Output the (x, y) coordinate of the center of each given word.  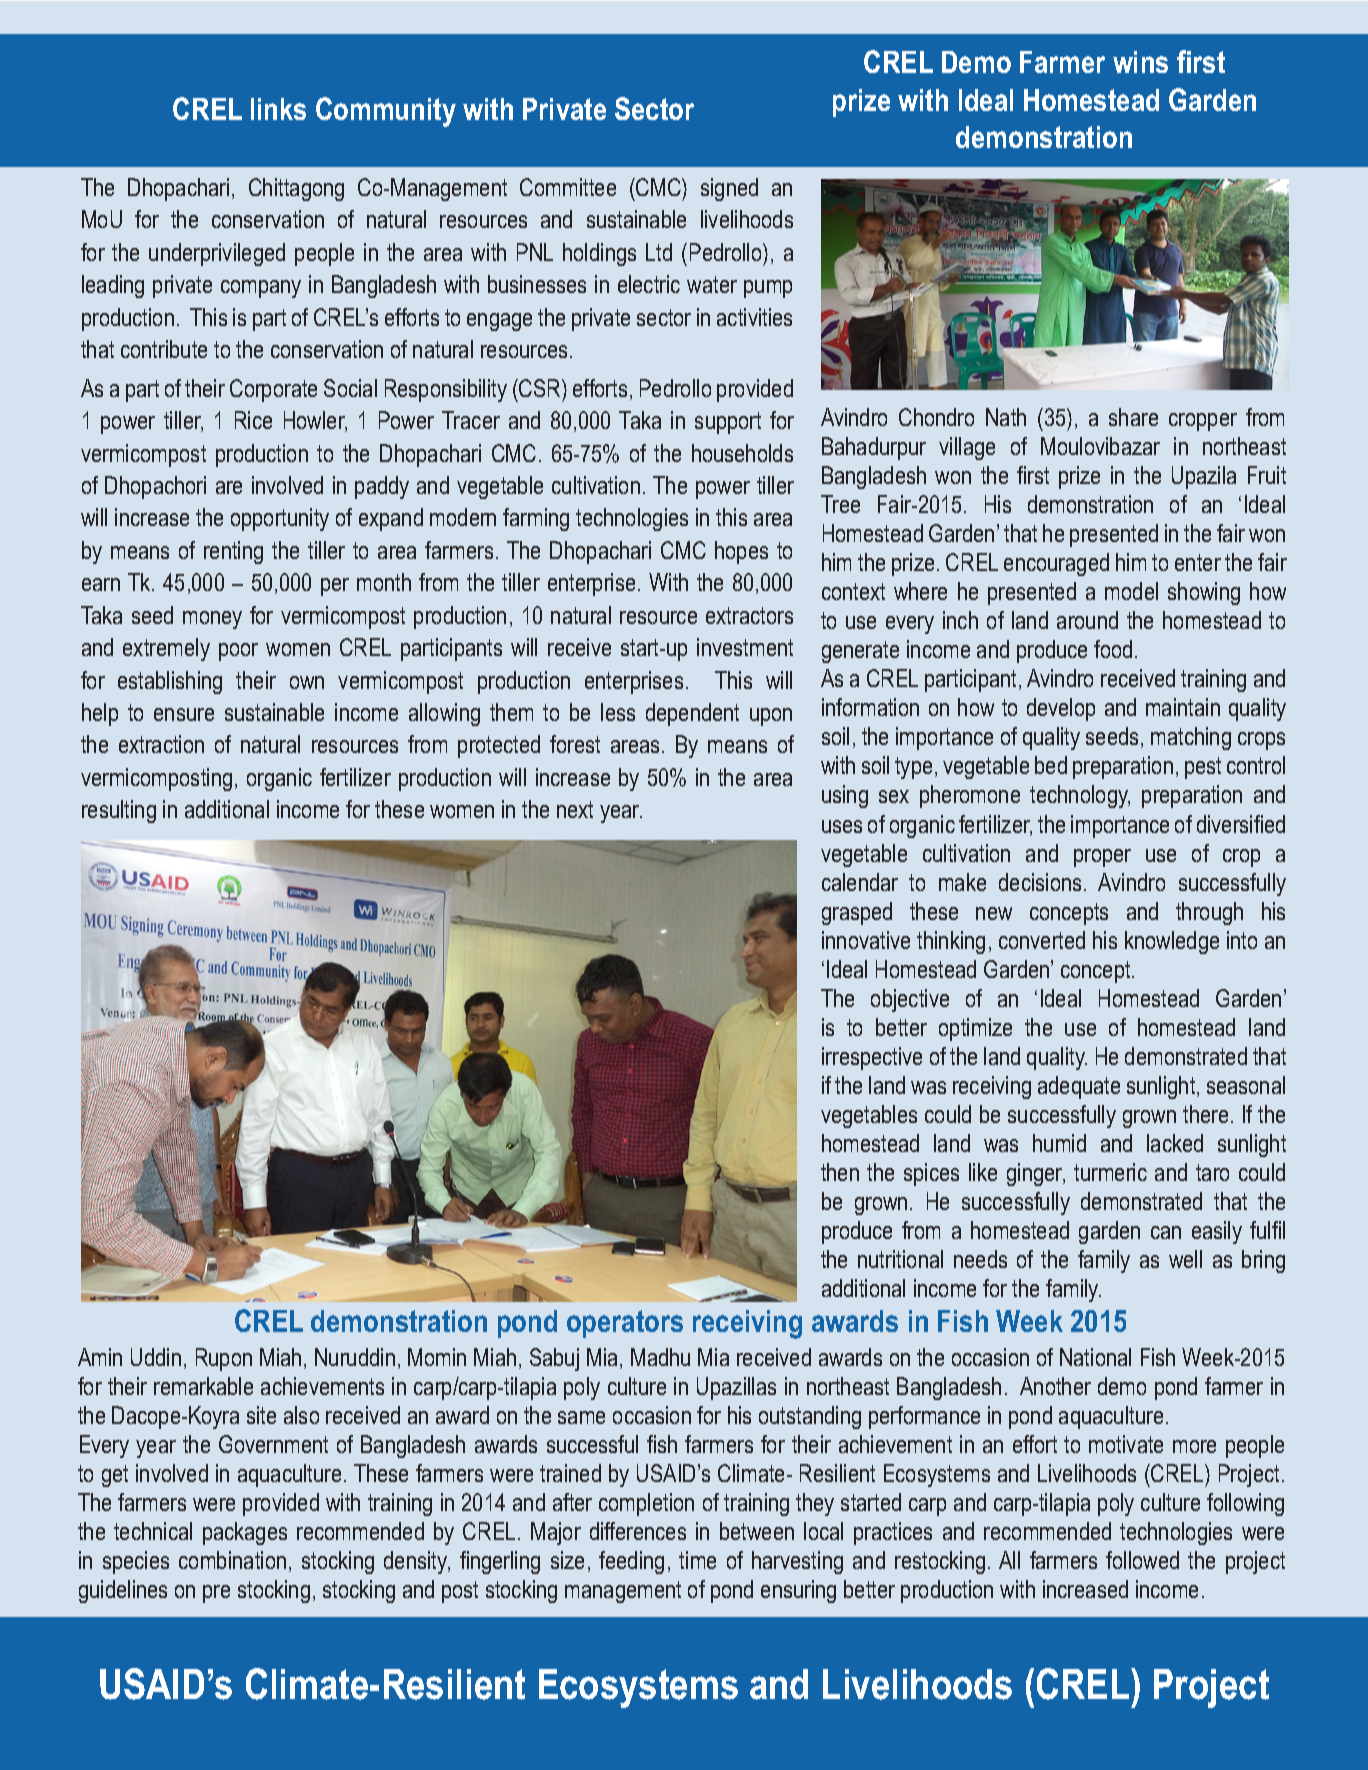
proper (1102, 858)
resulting (119, 811)
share (1133, 417)
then (840, 1172)
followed (1142, 1560)
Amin (100, 1357)
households (742, 453)
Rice (253, 420)
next (575, 809)
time (697, 1560)
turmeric (1110, 1172)
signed (729, 189)
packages (245, 1533)
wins (1140, 62)
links (278, 109)
